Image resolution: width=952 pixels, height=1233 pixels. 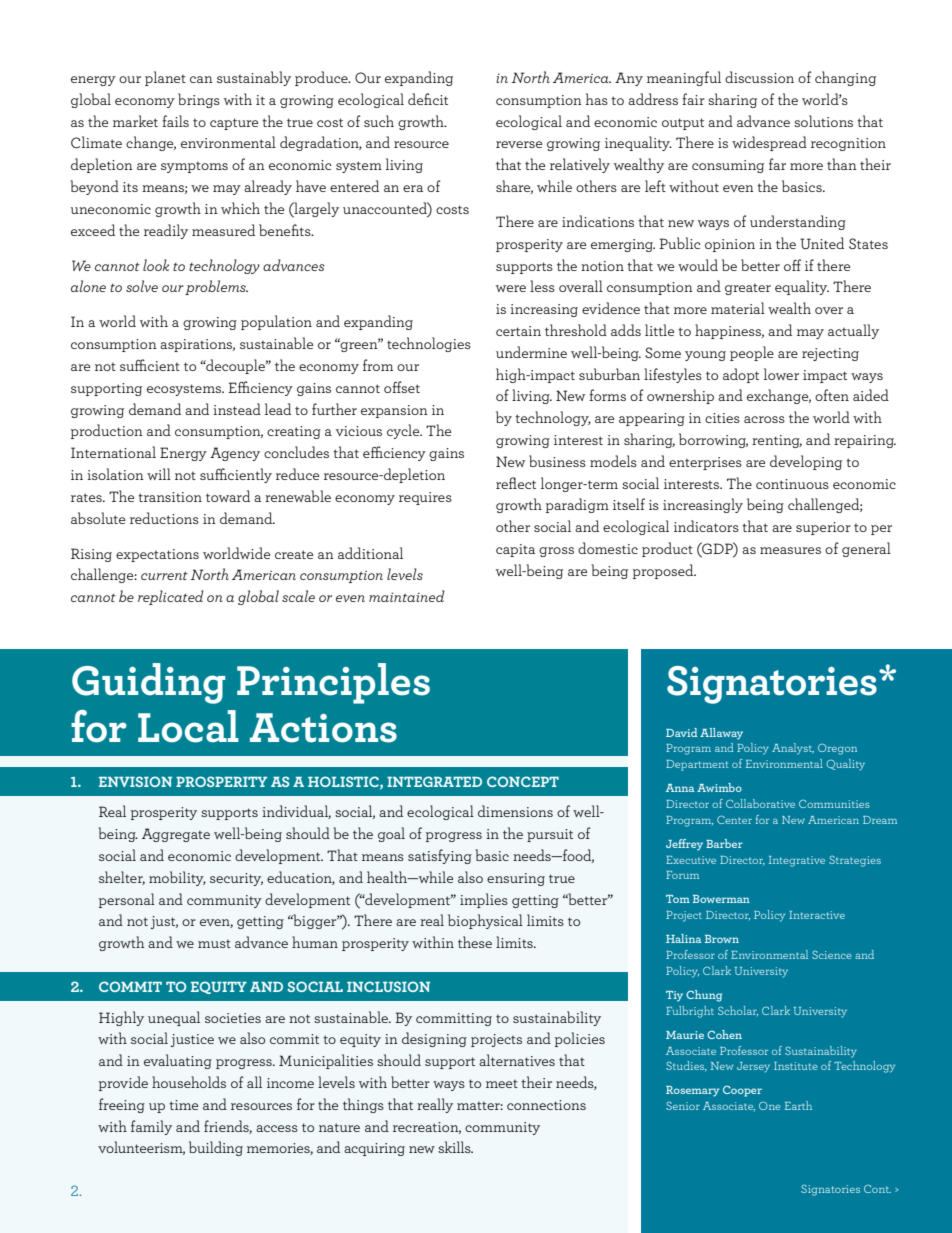 What do you see at coordinates (183, 1105) in the screenshot?
I see `time` at bounding box center [183, 1105].
